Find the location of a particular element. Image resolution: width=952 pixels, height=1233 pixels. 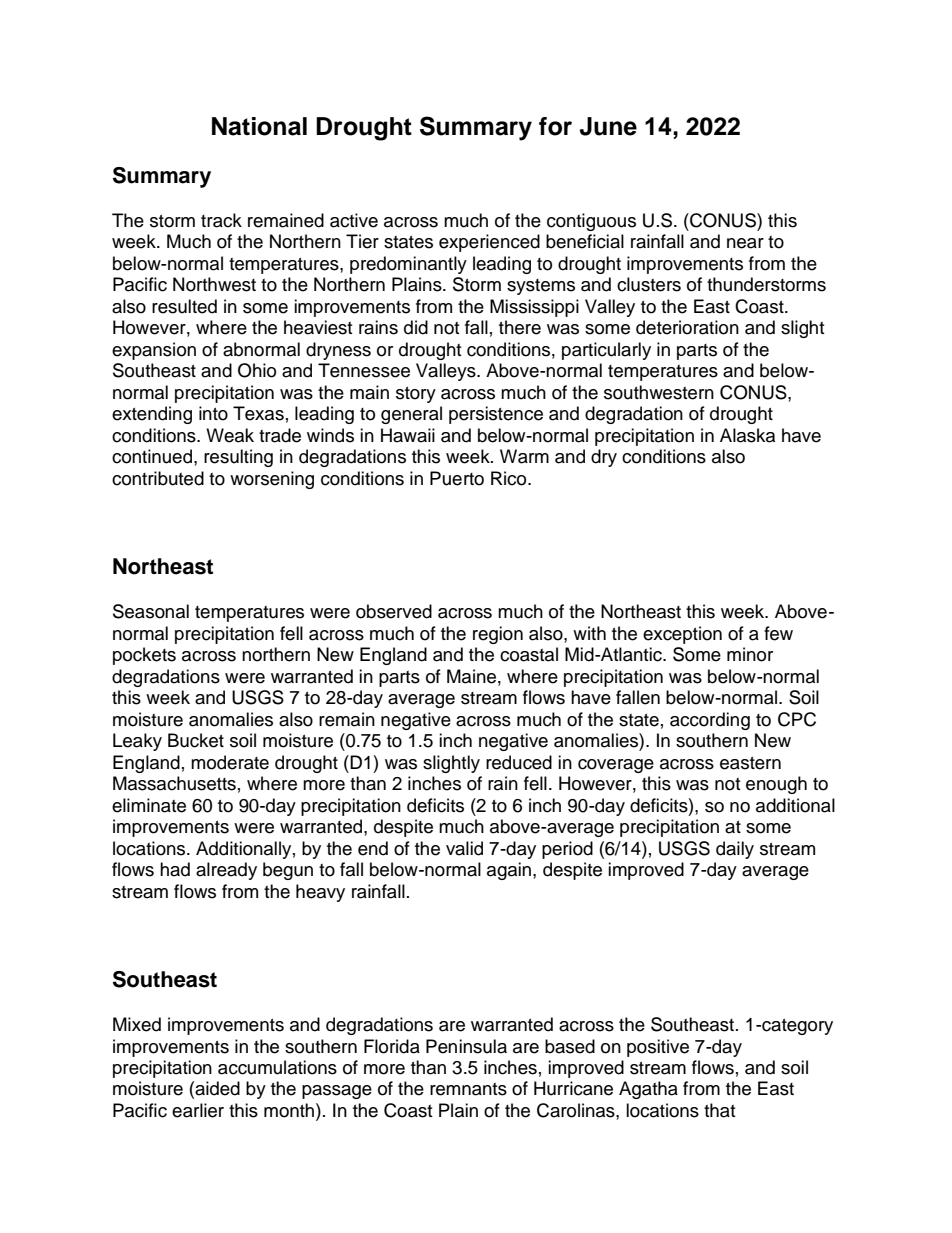

for is located at coordinates (555, 126).
